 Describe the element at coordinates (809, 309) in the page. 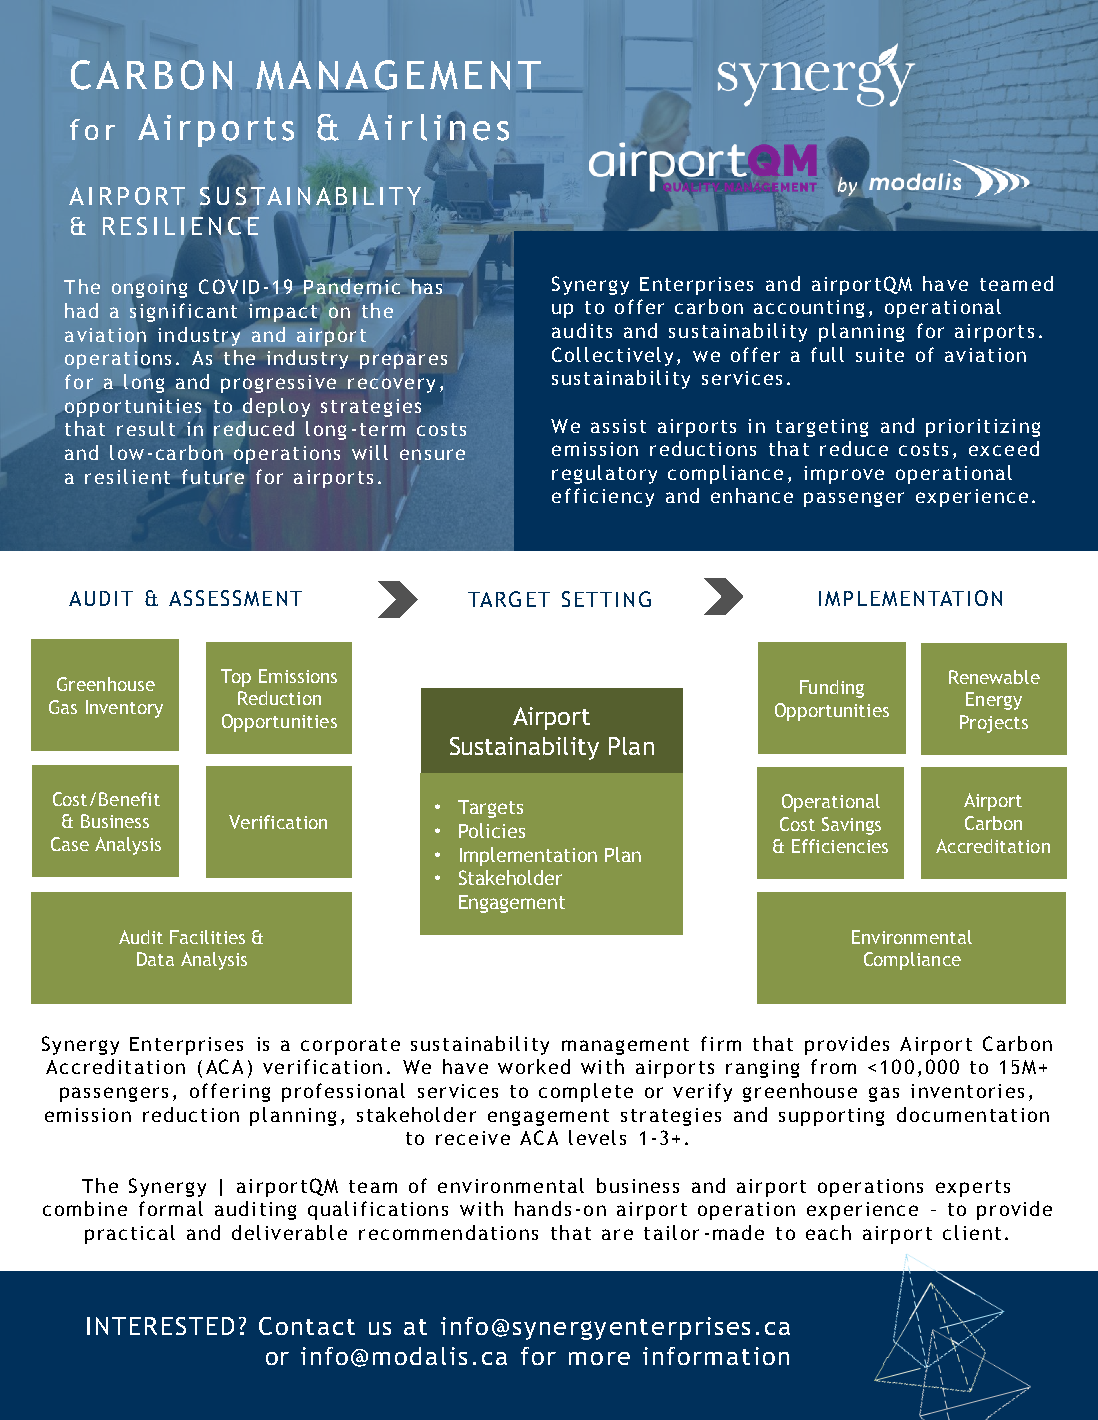

I see `accounting` at that location.
